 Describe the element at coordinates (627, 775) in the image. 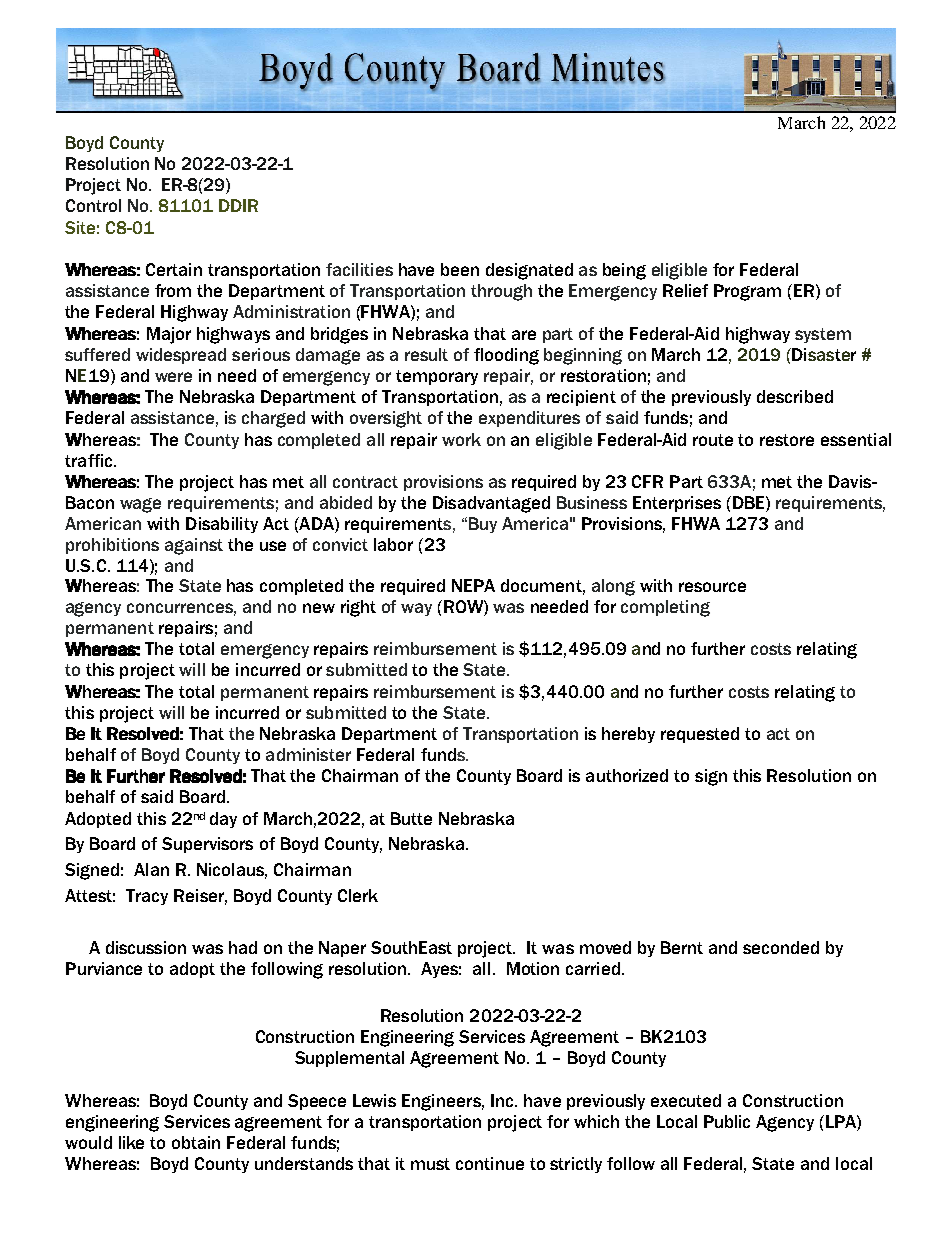

I see `authorized` at that location.
